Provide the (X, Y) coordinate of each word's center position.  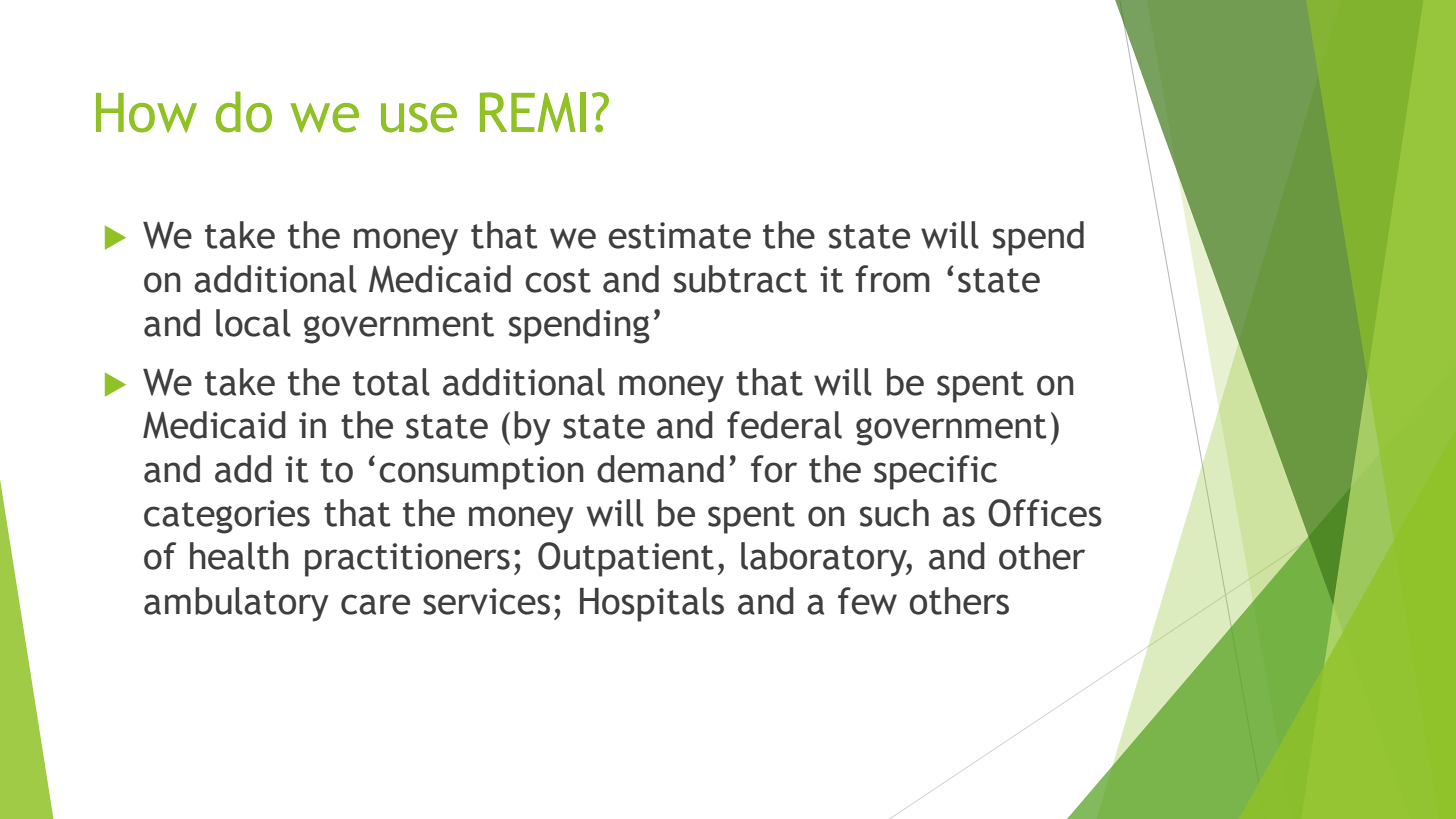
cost (558, 280)
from (892, 279)
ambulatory (236, 604)
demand (660, 469)
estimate (679, 235)
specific (935, 472)
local (253, 323)
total (391, 382)
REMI (533, 112)
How (146, 113)
